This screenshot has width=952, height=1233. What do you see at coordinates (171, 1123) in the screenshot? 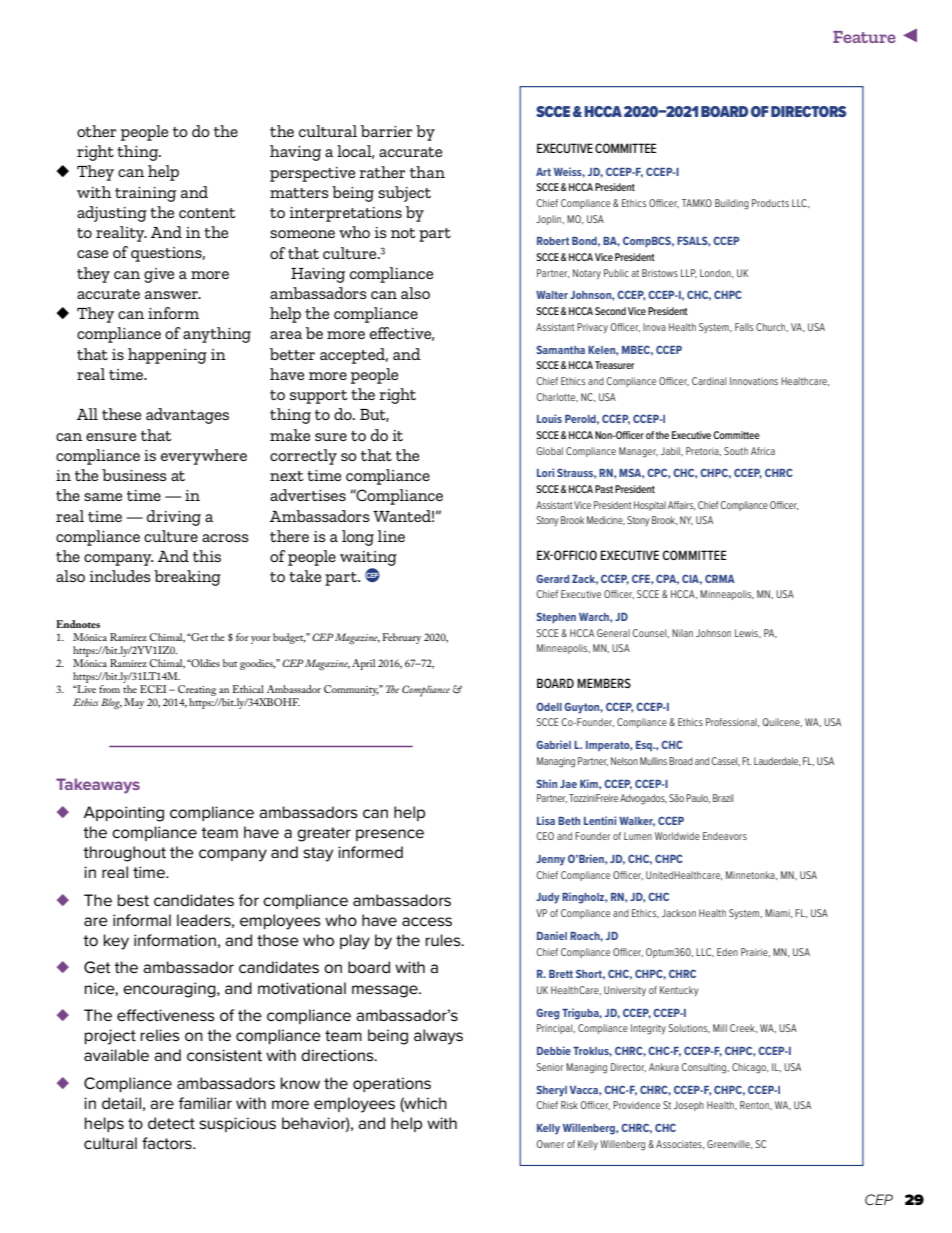
I see `detect` at bounding box center [171, 1123].
